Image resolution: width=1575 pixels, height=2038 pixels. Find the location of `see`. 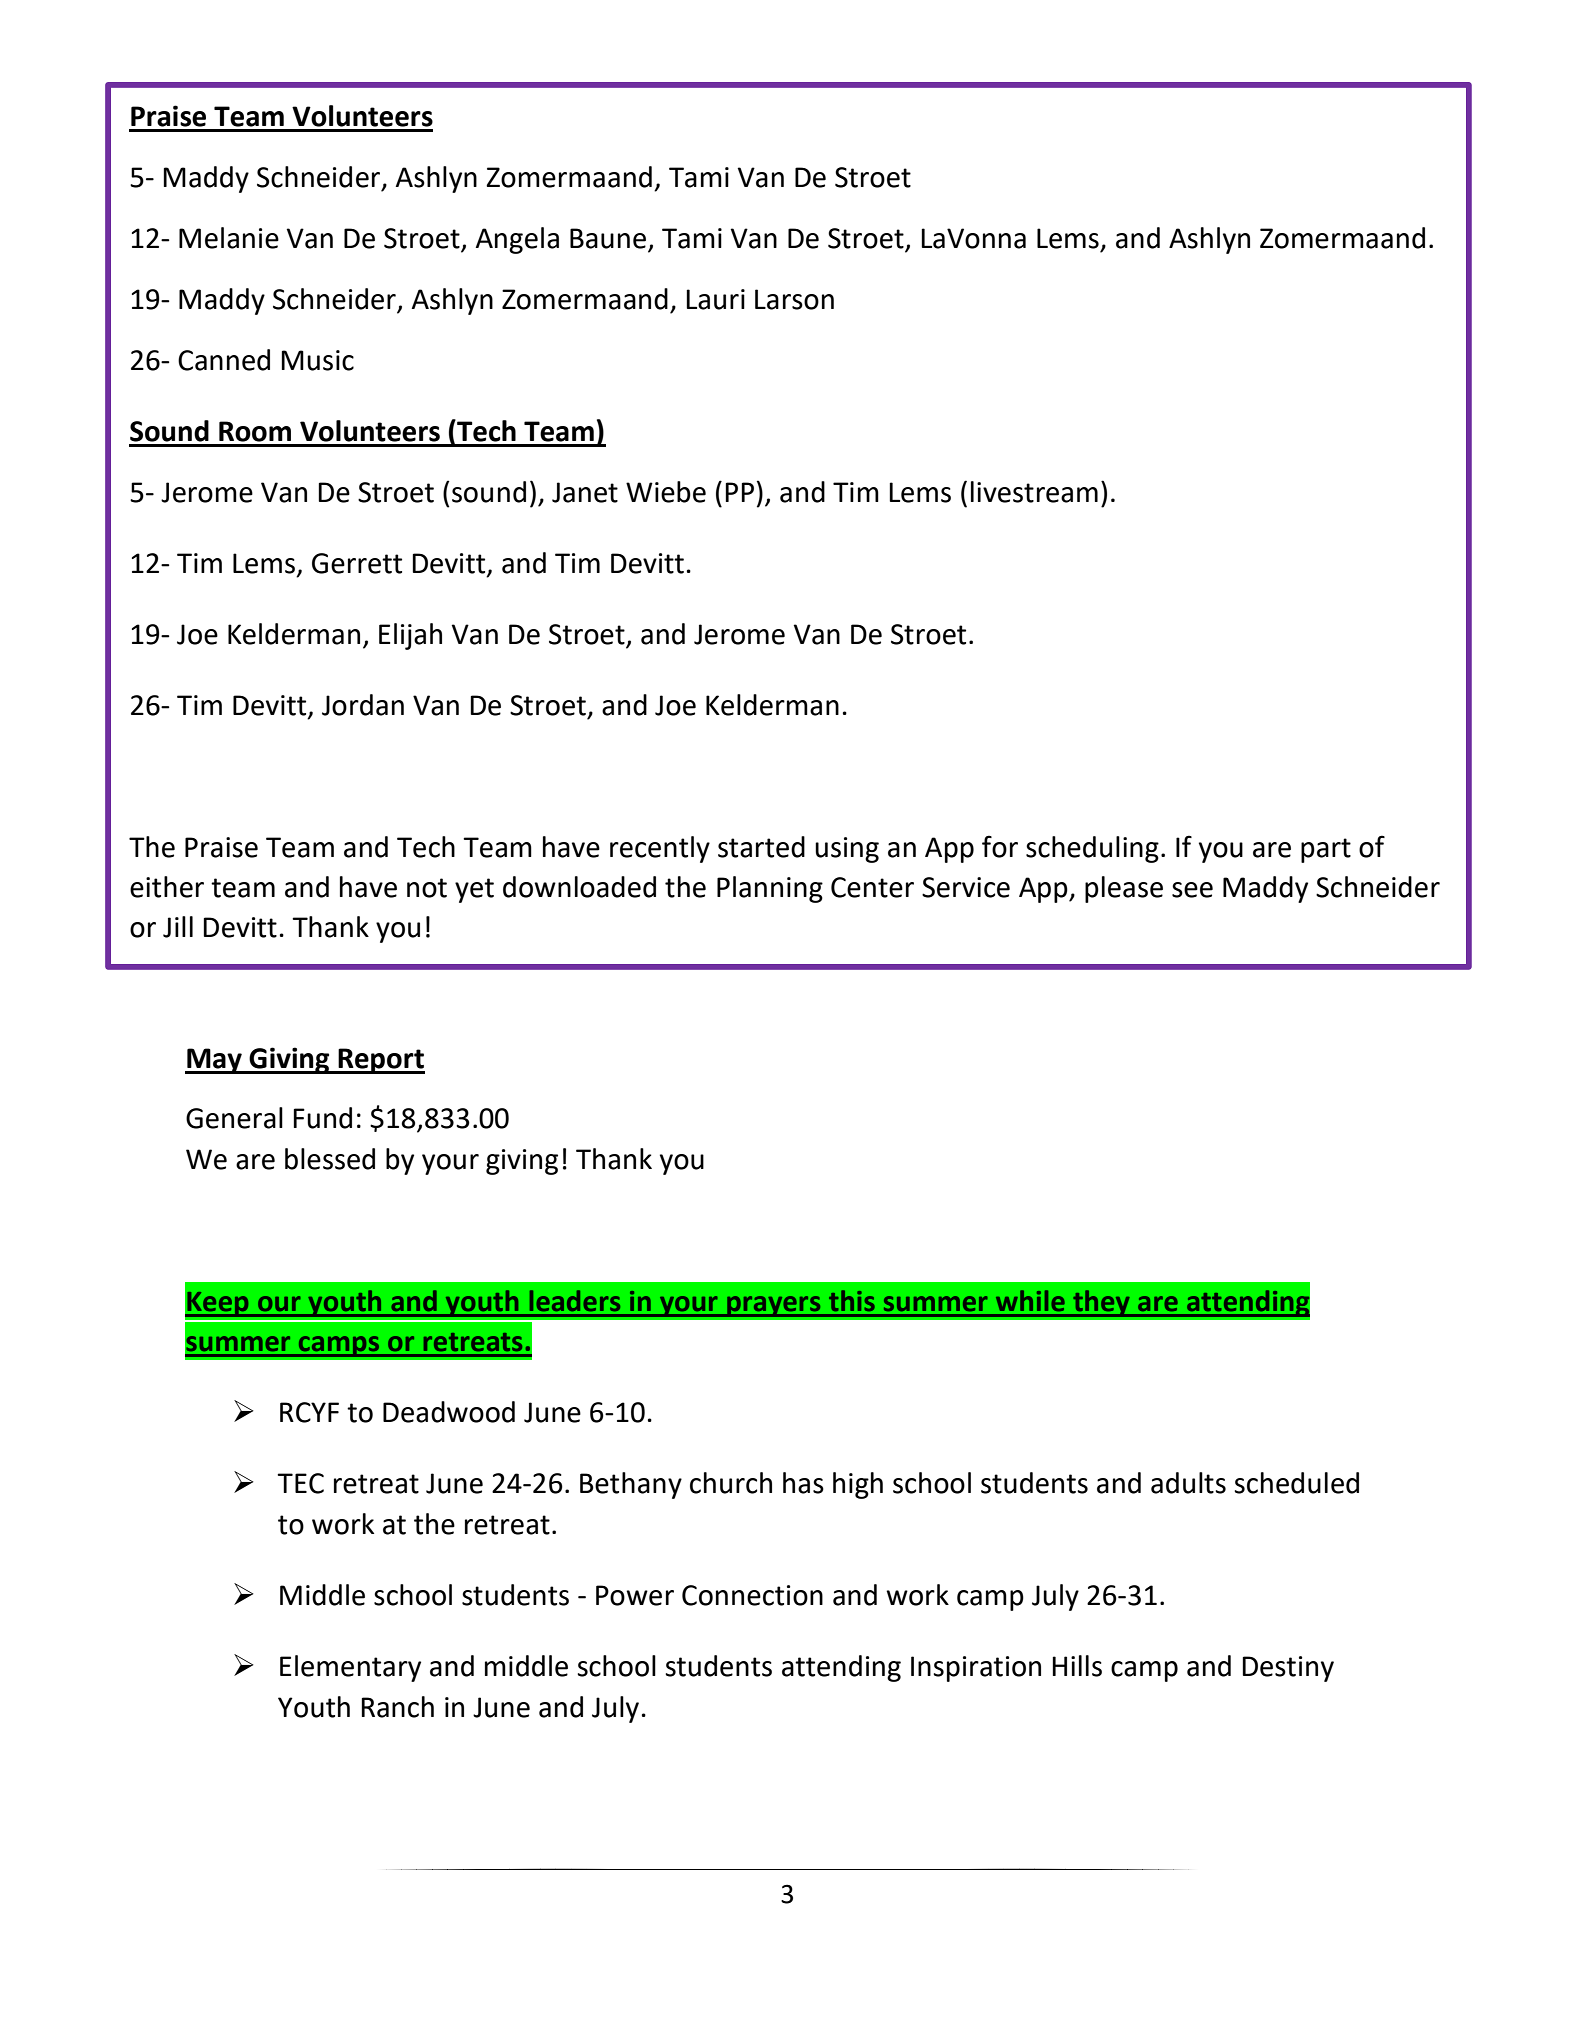

see is located at coordinates (1192, 890).
